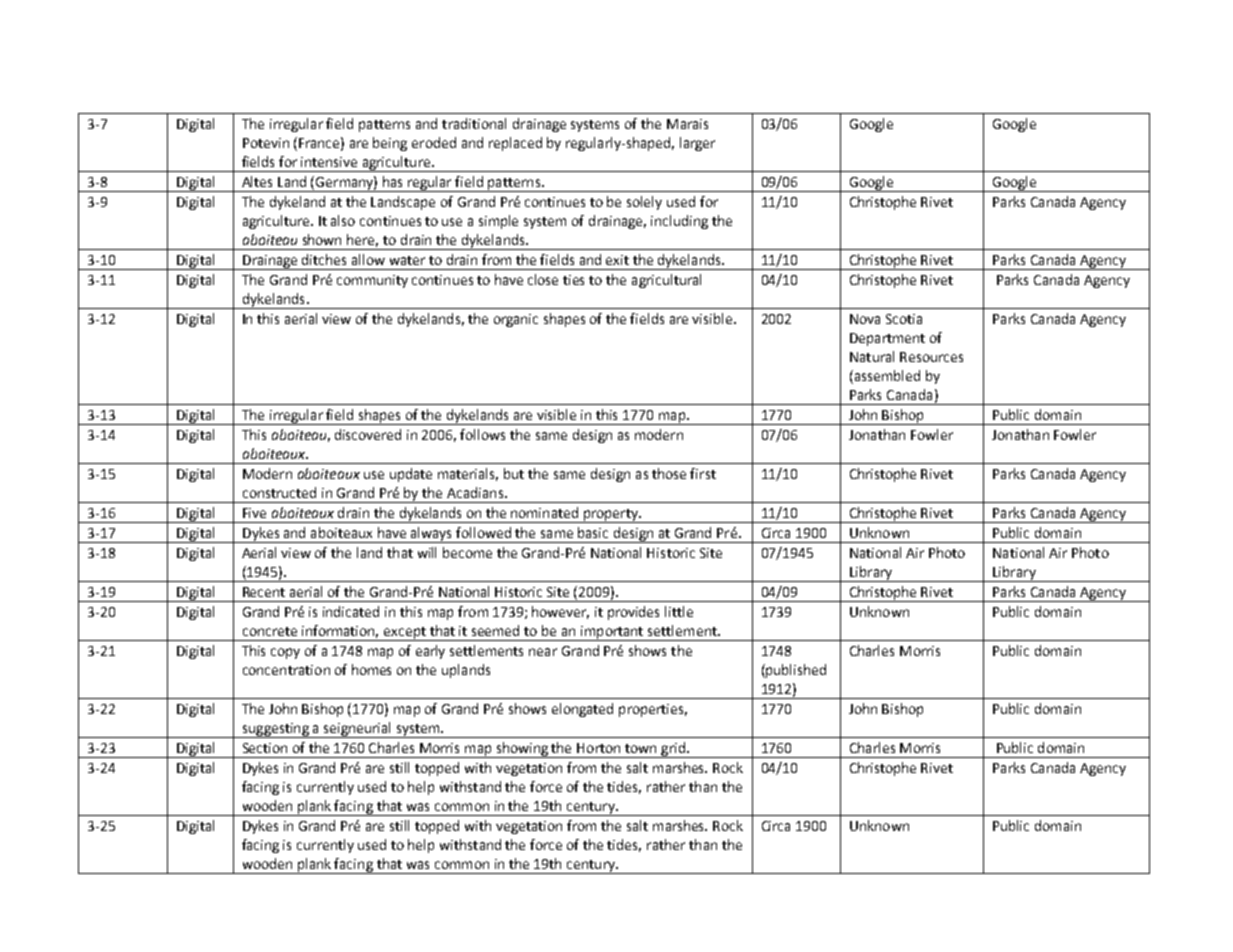 The width and height of the page is (1233, 952). I want to click on however, so click(560, 612).
